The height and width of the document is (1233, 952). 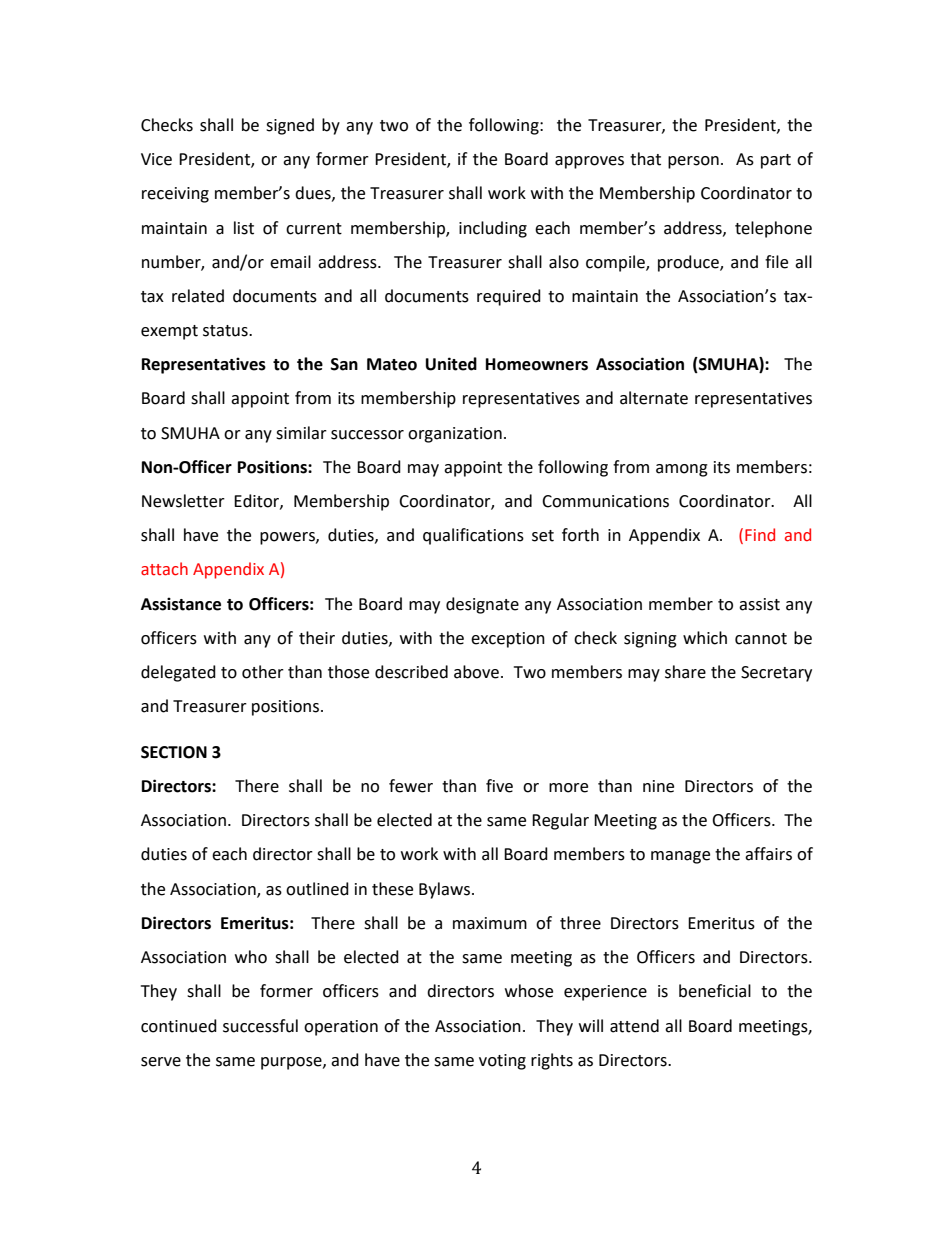 I want to click on beneficial, so click(x=715, y=991).
